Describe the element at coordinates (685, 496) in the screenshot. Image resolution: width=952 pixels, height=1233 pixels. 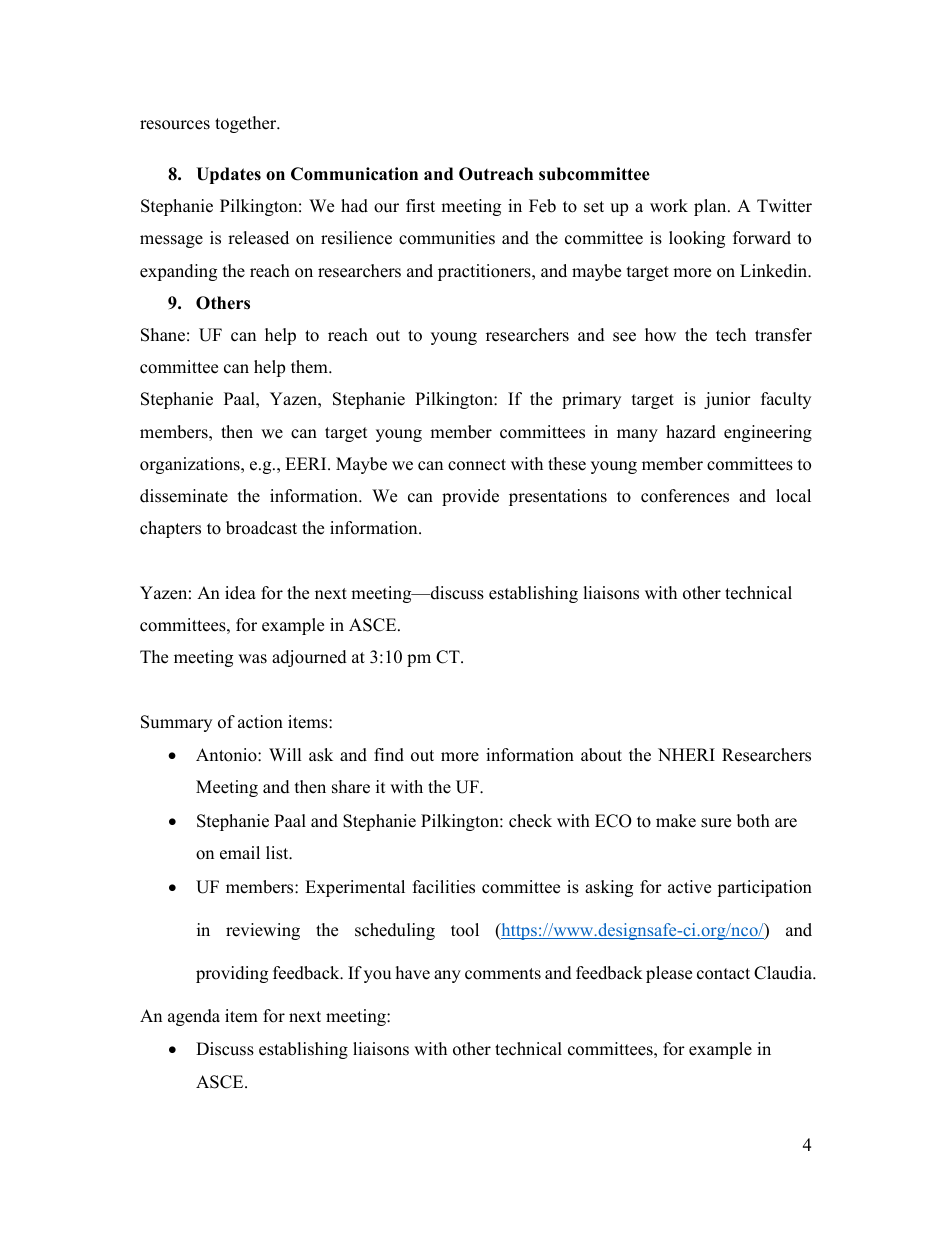
I see `conferences` at that location.
